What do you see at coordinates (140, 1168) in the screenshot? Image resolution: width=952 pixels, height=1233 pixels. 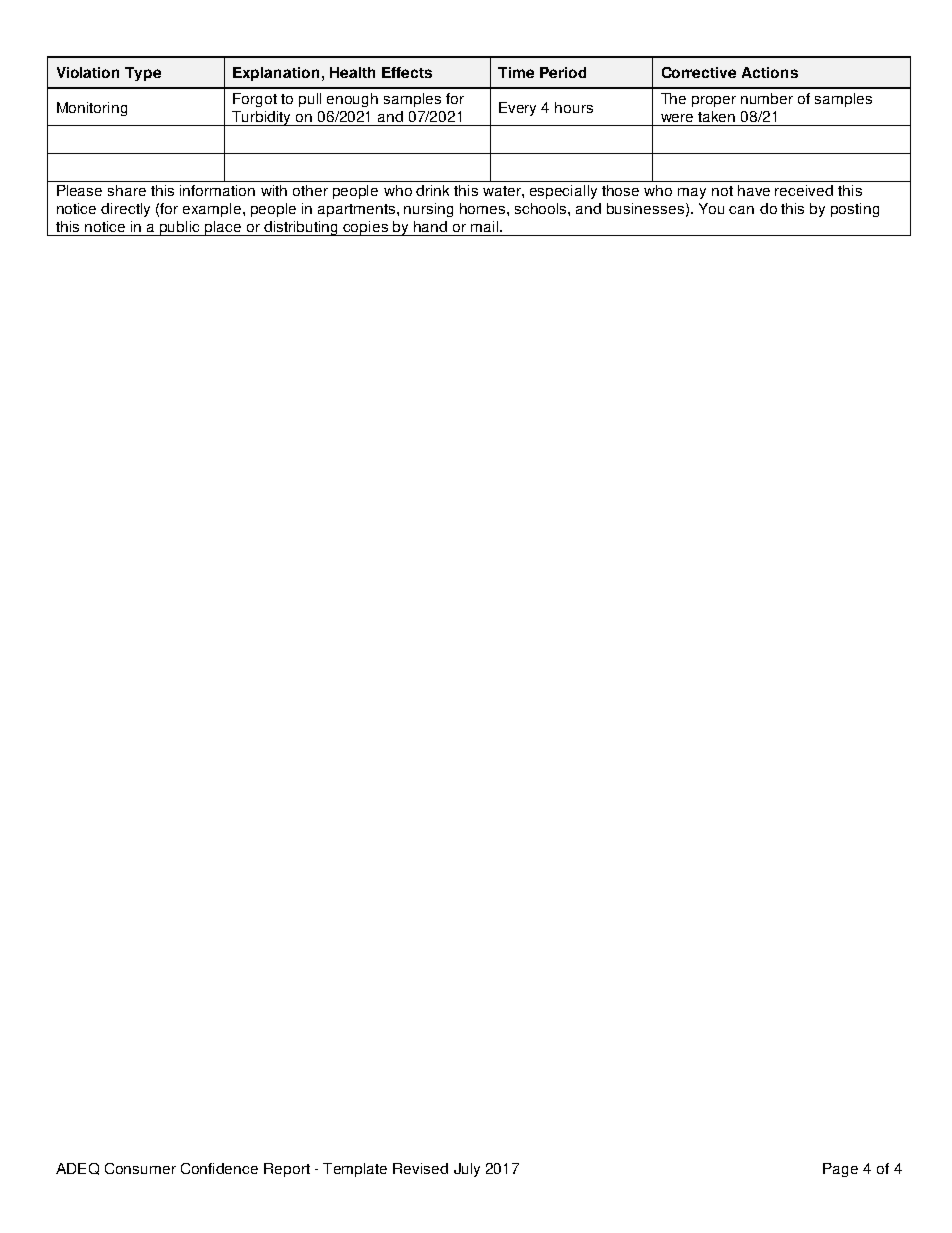 I see `Consumer` at bounding box center [140, 1168].
